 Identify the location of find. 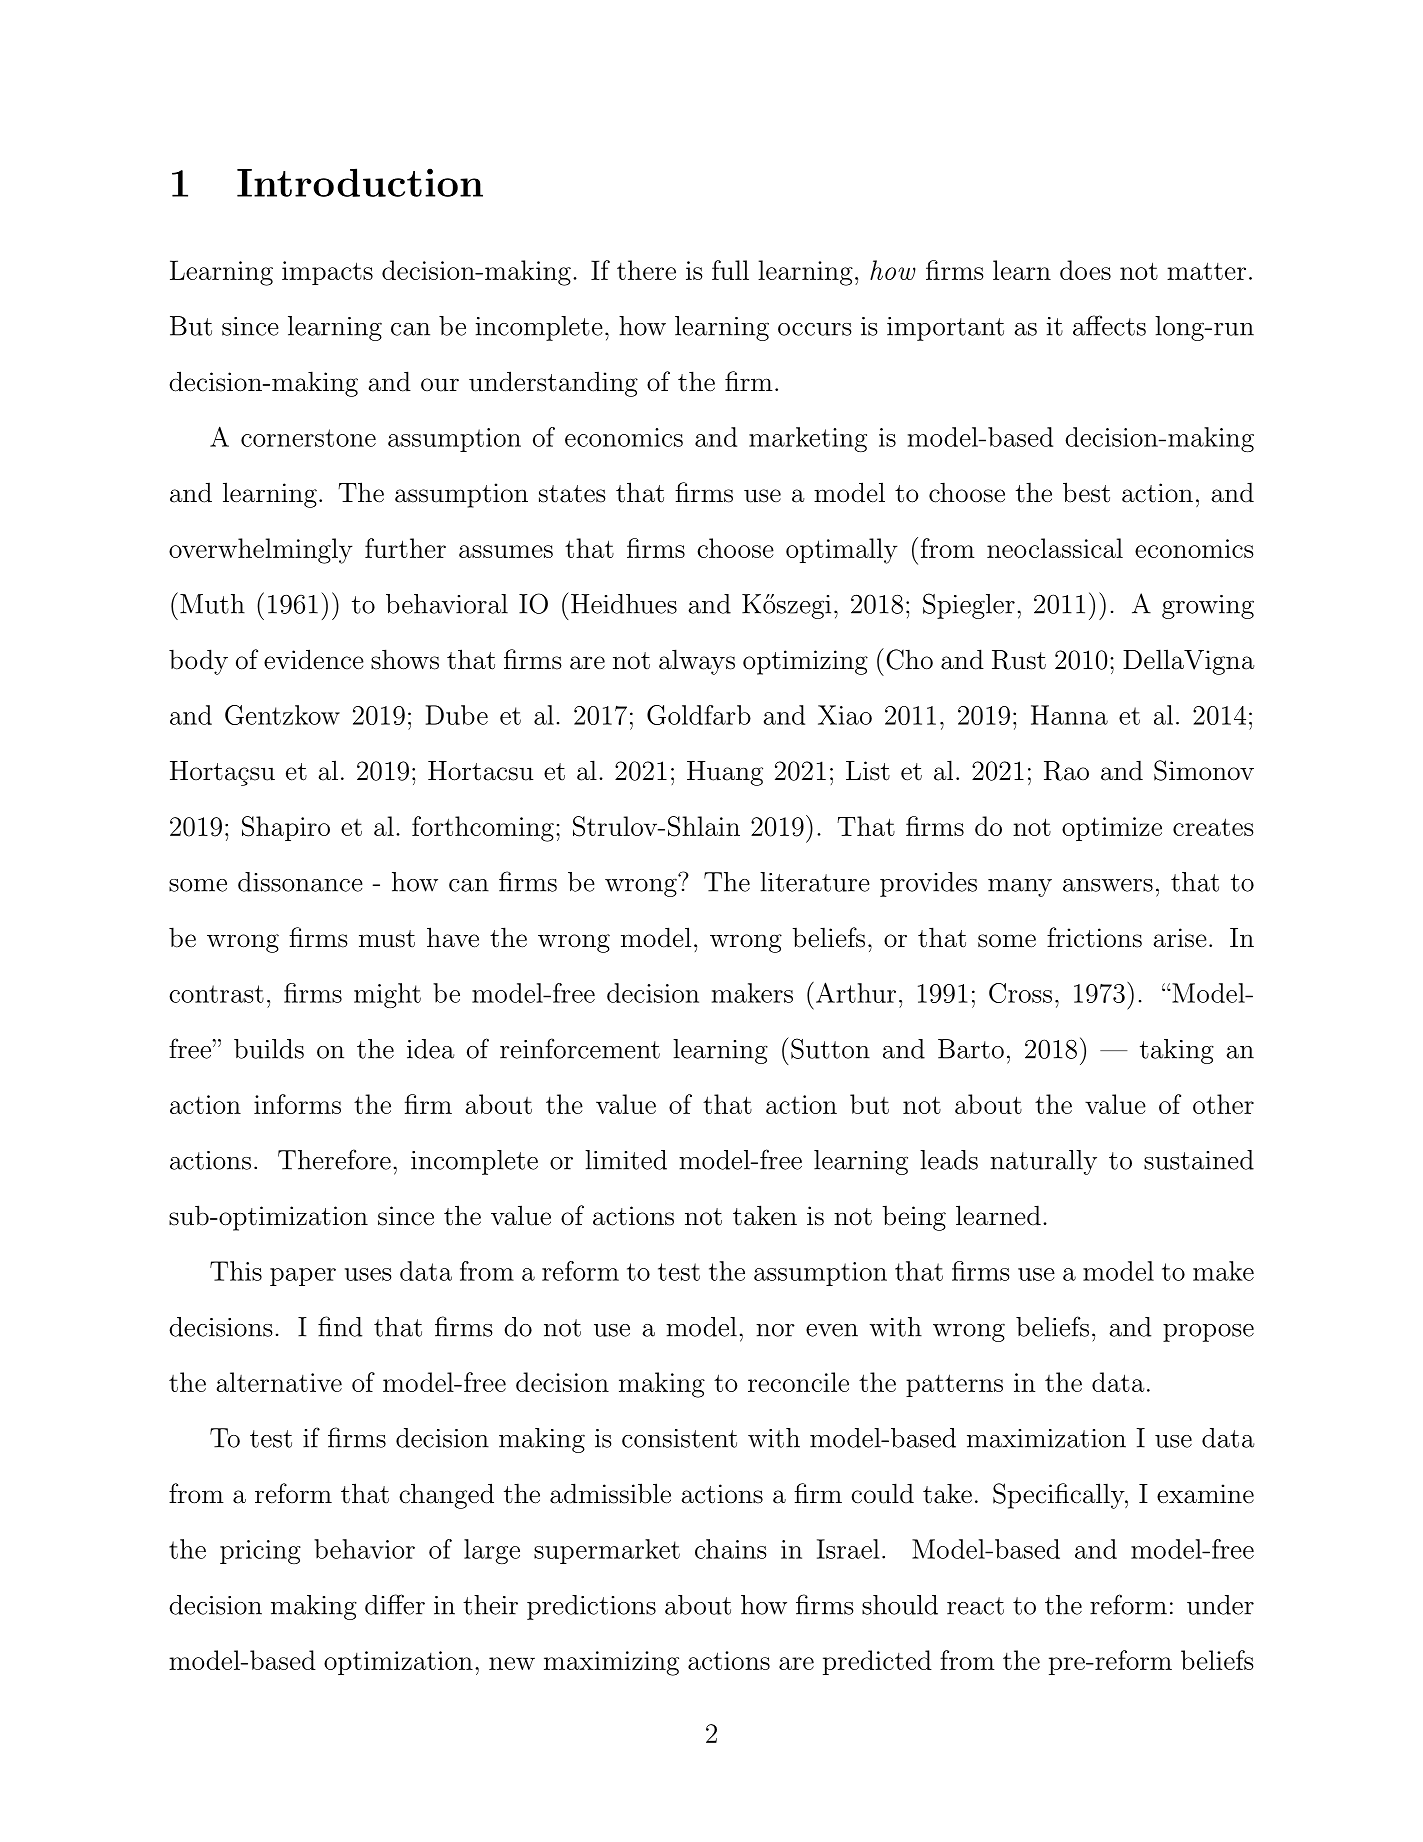
(340, 1326).
